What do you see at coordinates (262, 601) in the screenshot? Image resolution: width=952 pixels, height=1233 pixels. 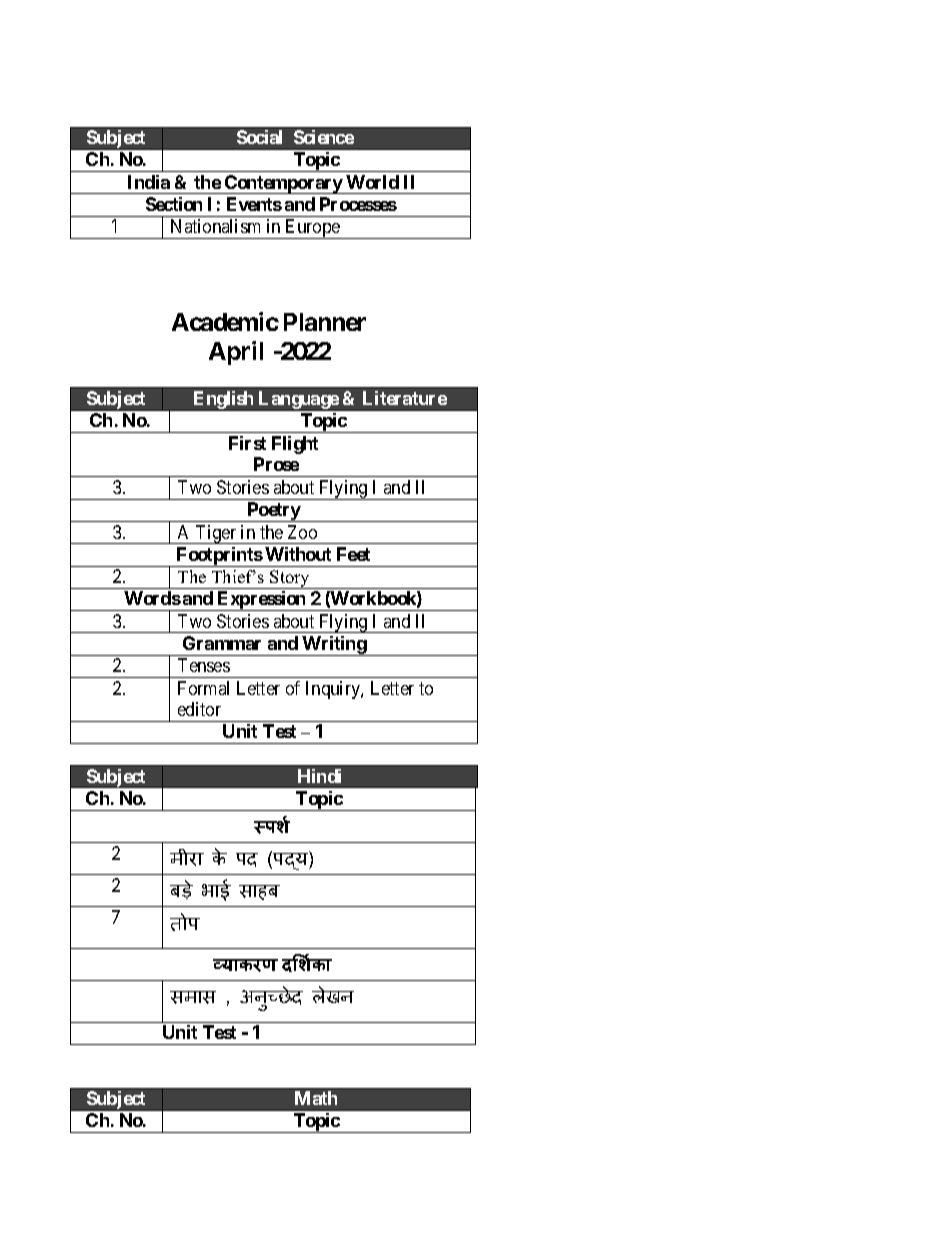 I see `Expression` at bounding box center [262, 601].
